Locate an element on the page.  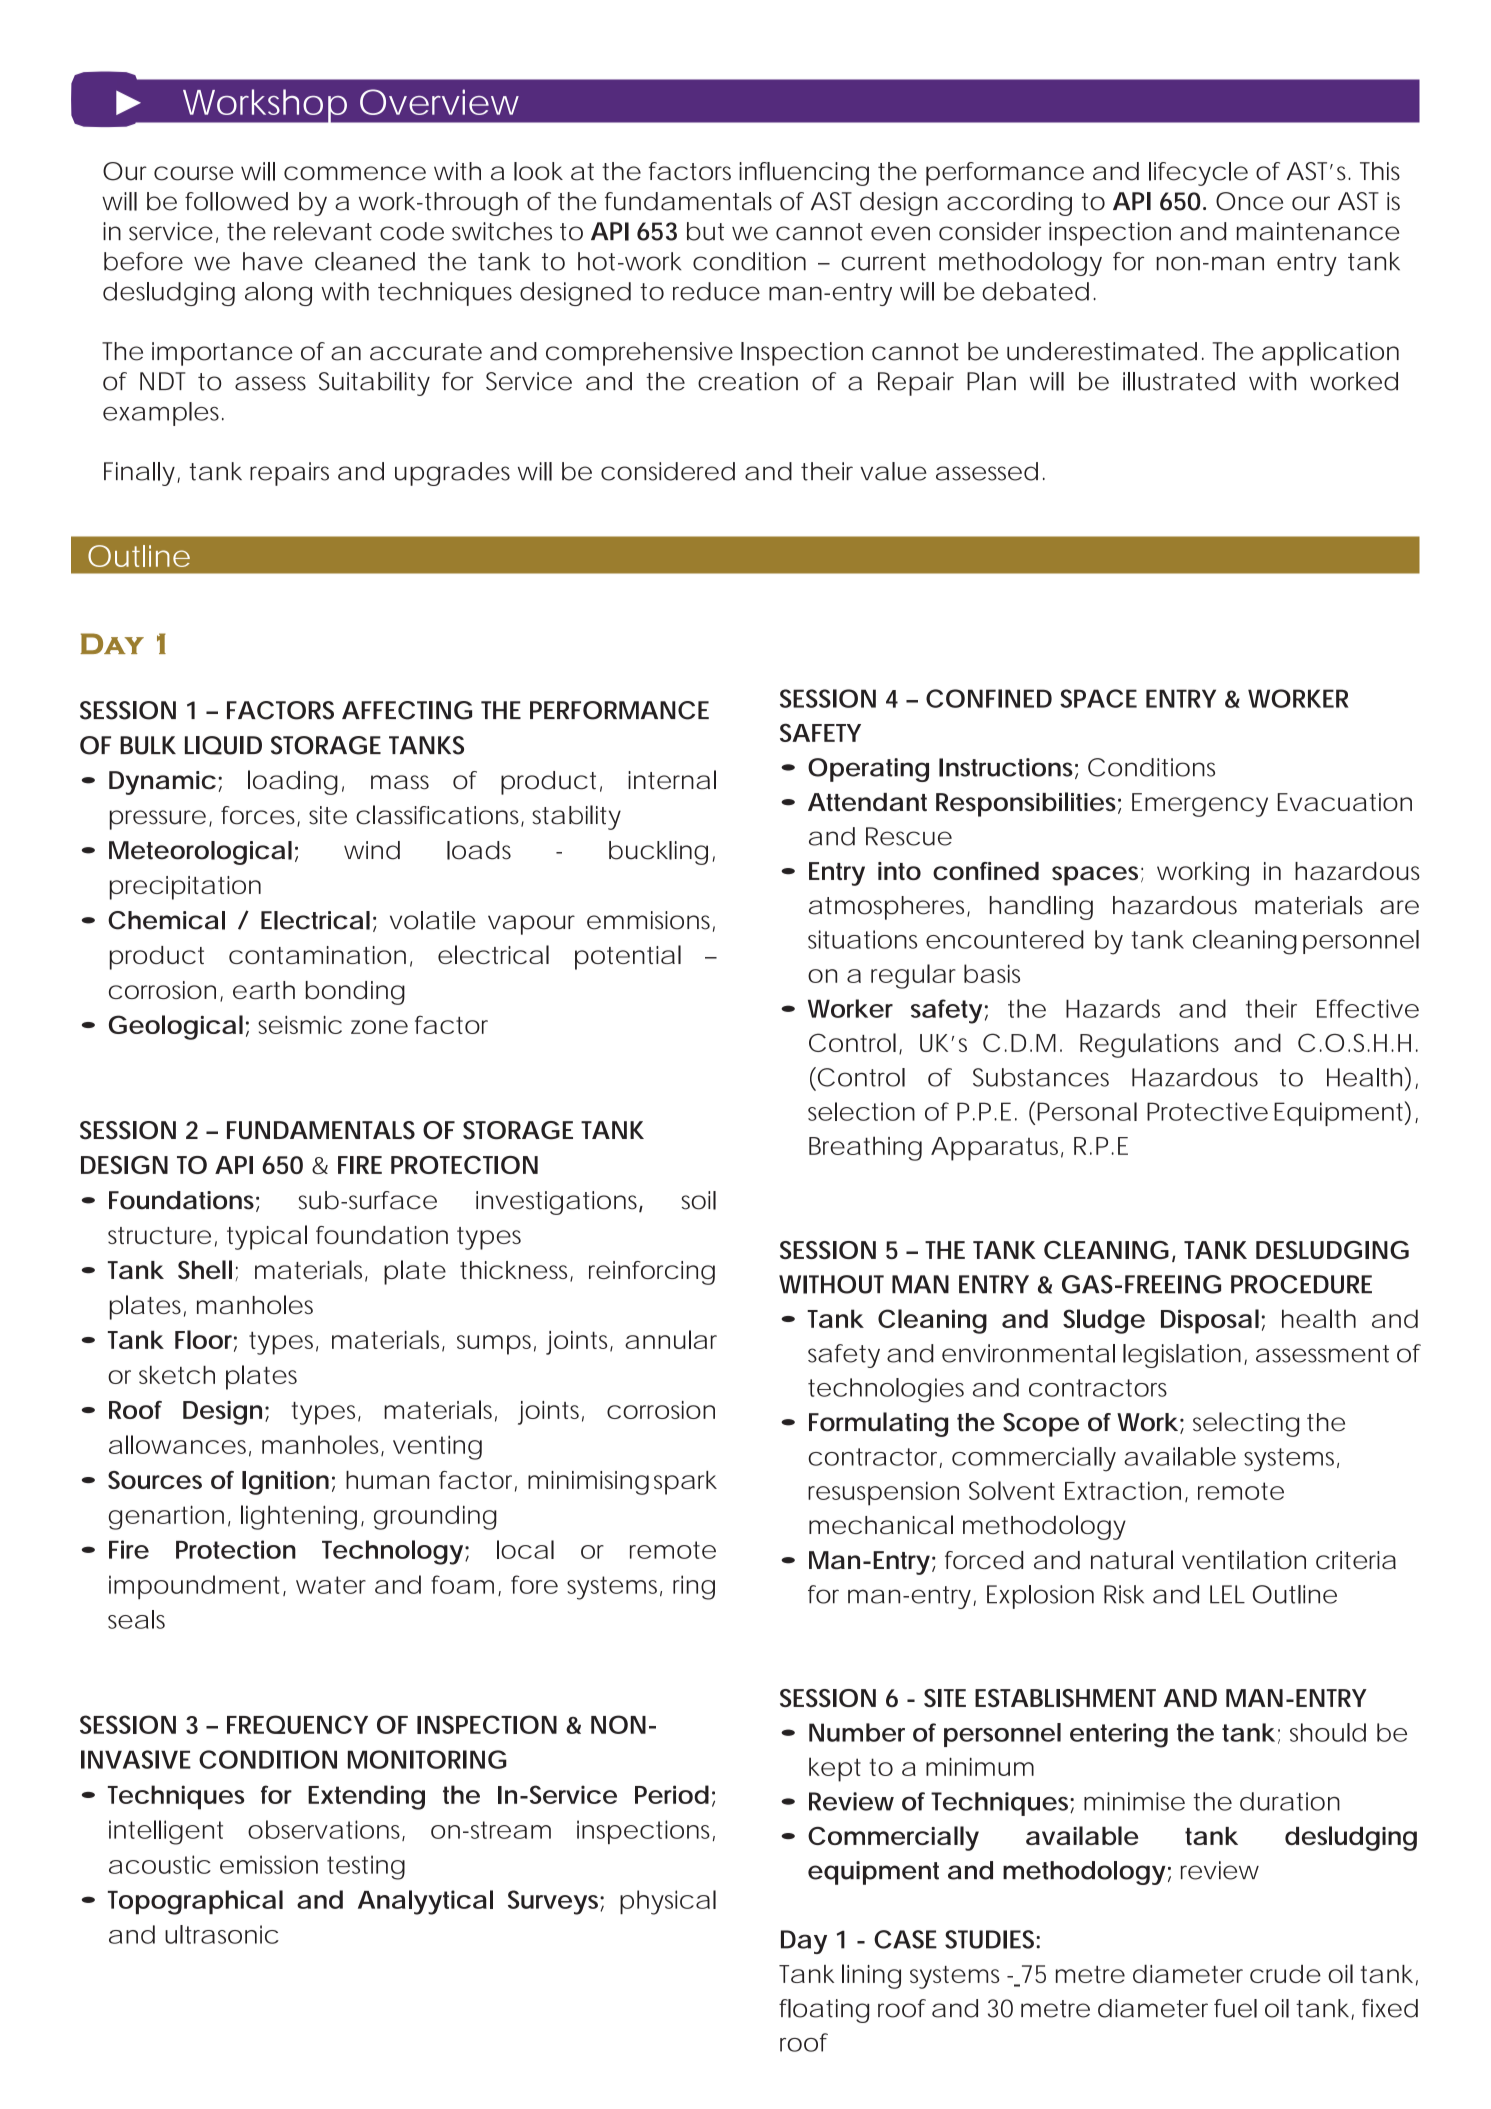
ultrasonic is located at coordinates (222, 1934).
